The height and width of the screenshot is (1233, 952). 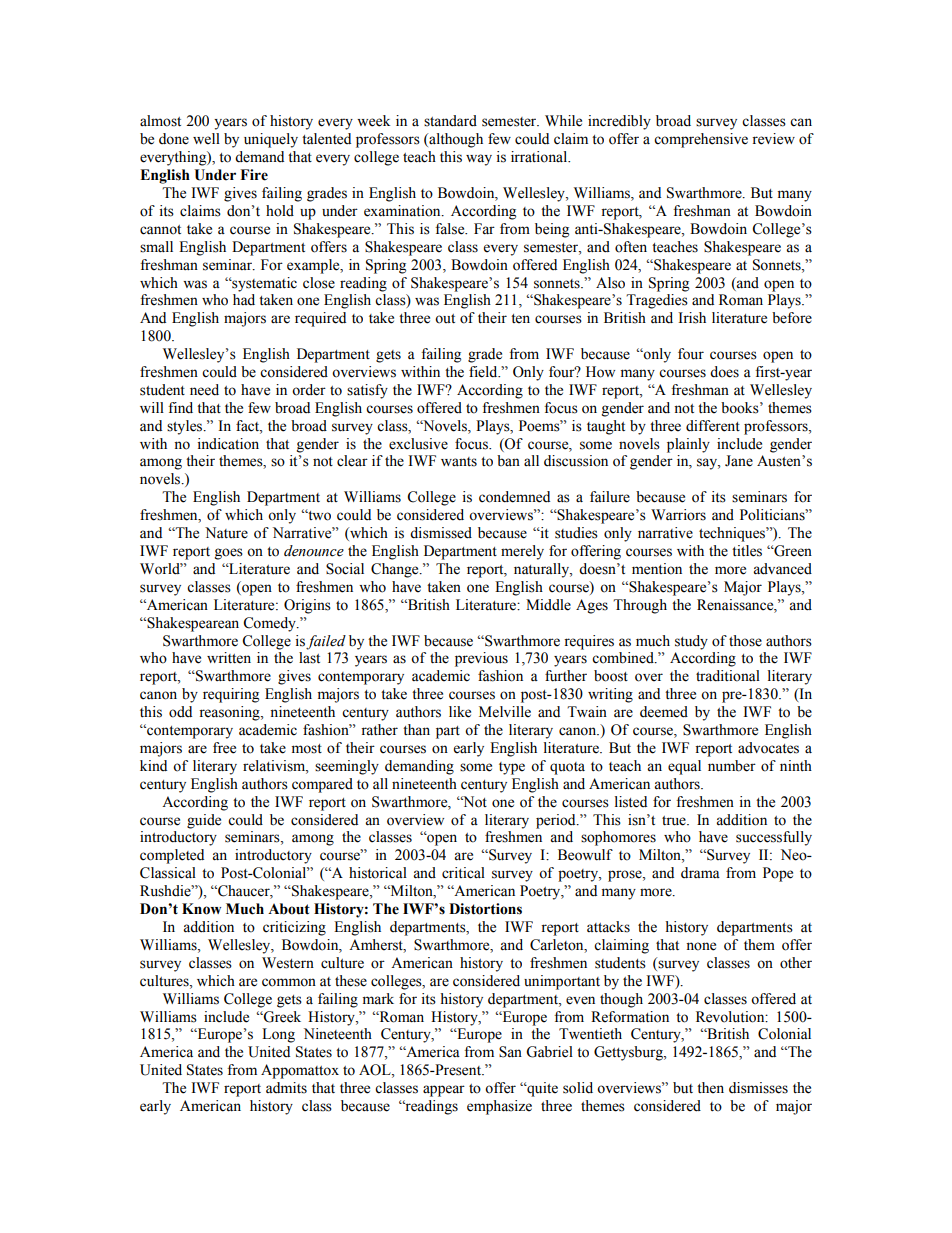 What do you see at coordinates (444, 1091) in the screenshot?
I see `appear` at bounding box center [444, 1091].
